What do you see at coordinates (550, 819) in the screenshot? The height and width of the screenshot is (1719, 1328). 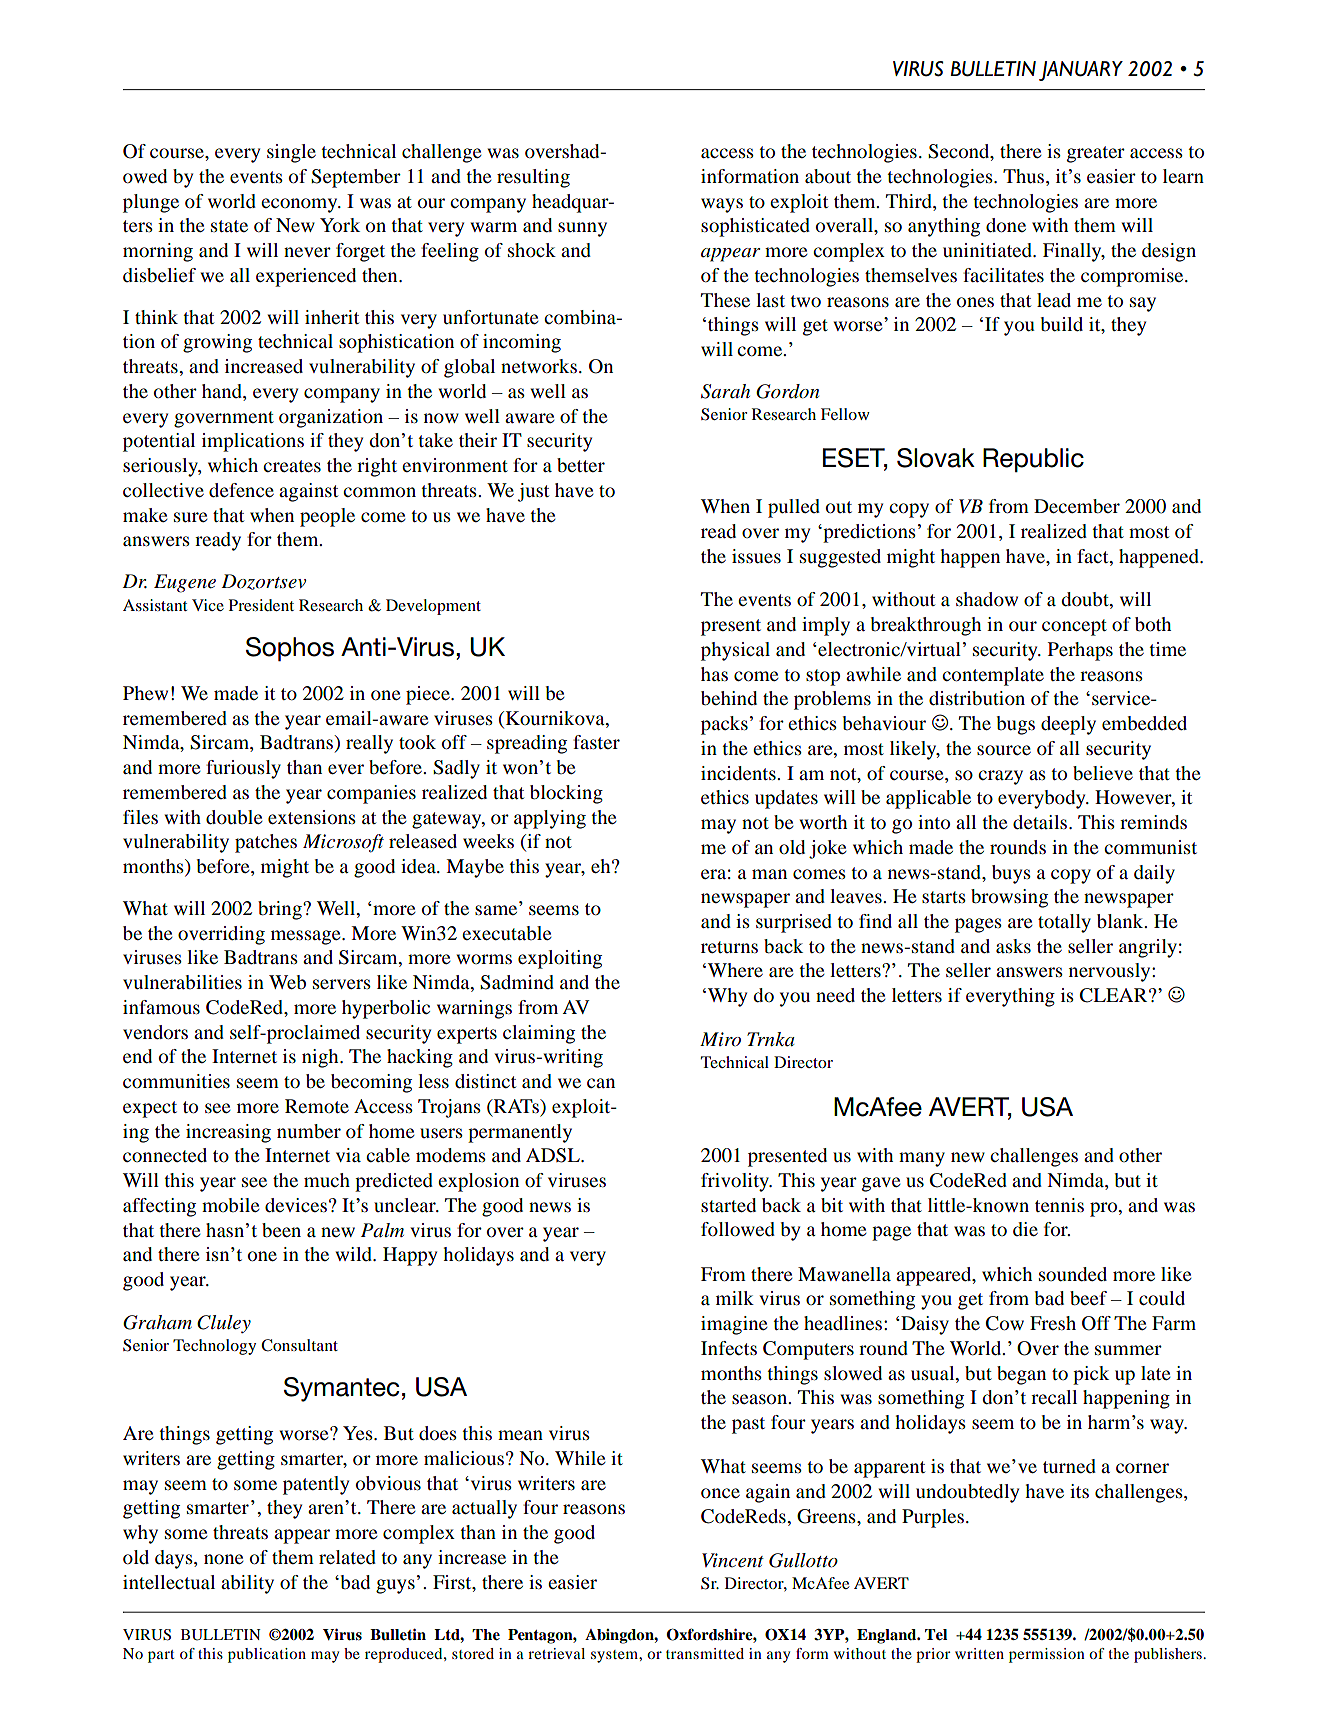 I see `applying` at bounding box center [550, 819].
